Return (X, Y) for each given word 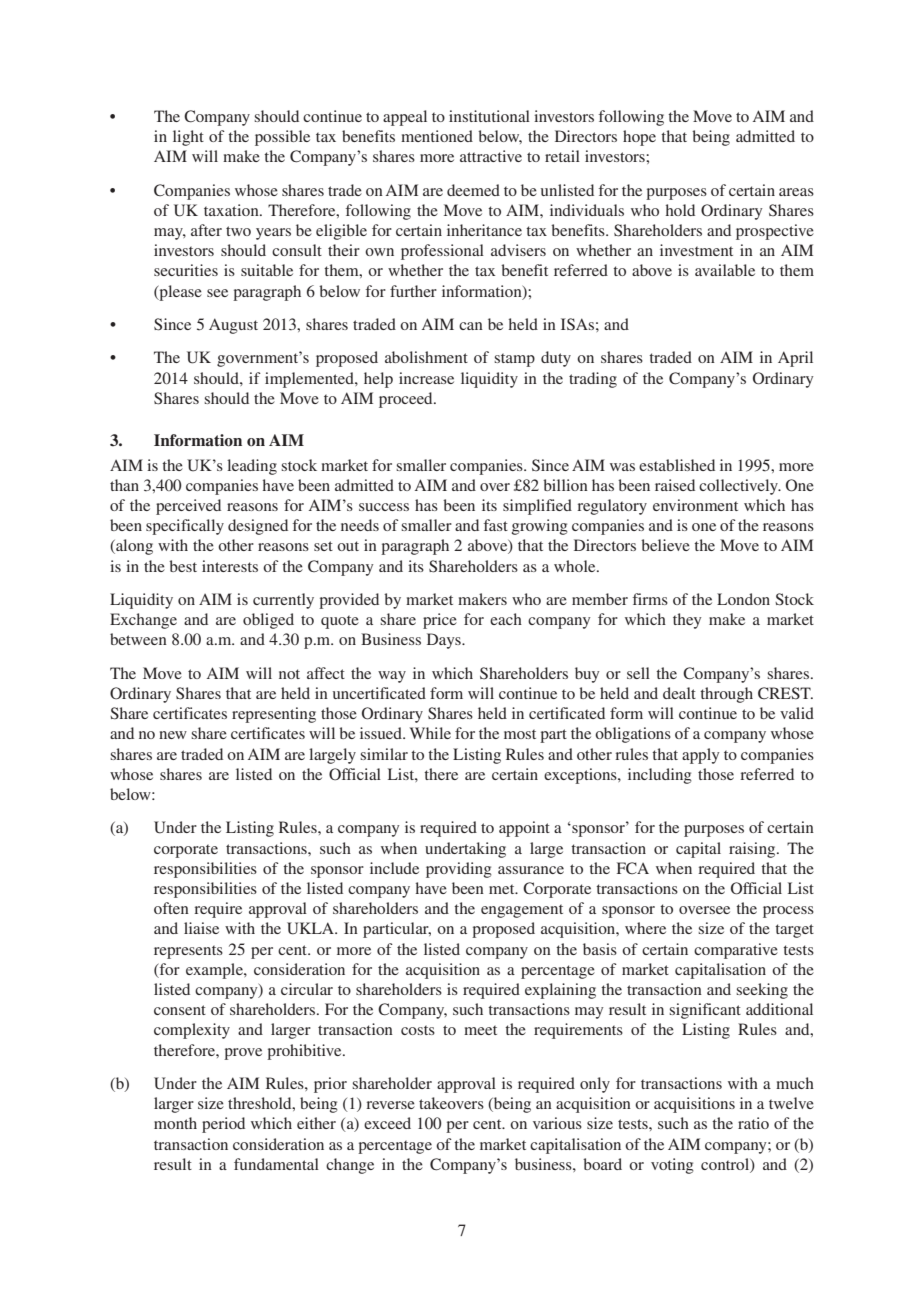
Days (445, 641)
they (687, 621)
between (138, 639)
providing (459, 870)
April (795, 359)
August (233, 326)
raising (753, 850)
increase (426, 378)
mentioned (437, 136)
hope (639, 138)
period (223, 1125)
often (171, 908)
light (188, 138)
